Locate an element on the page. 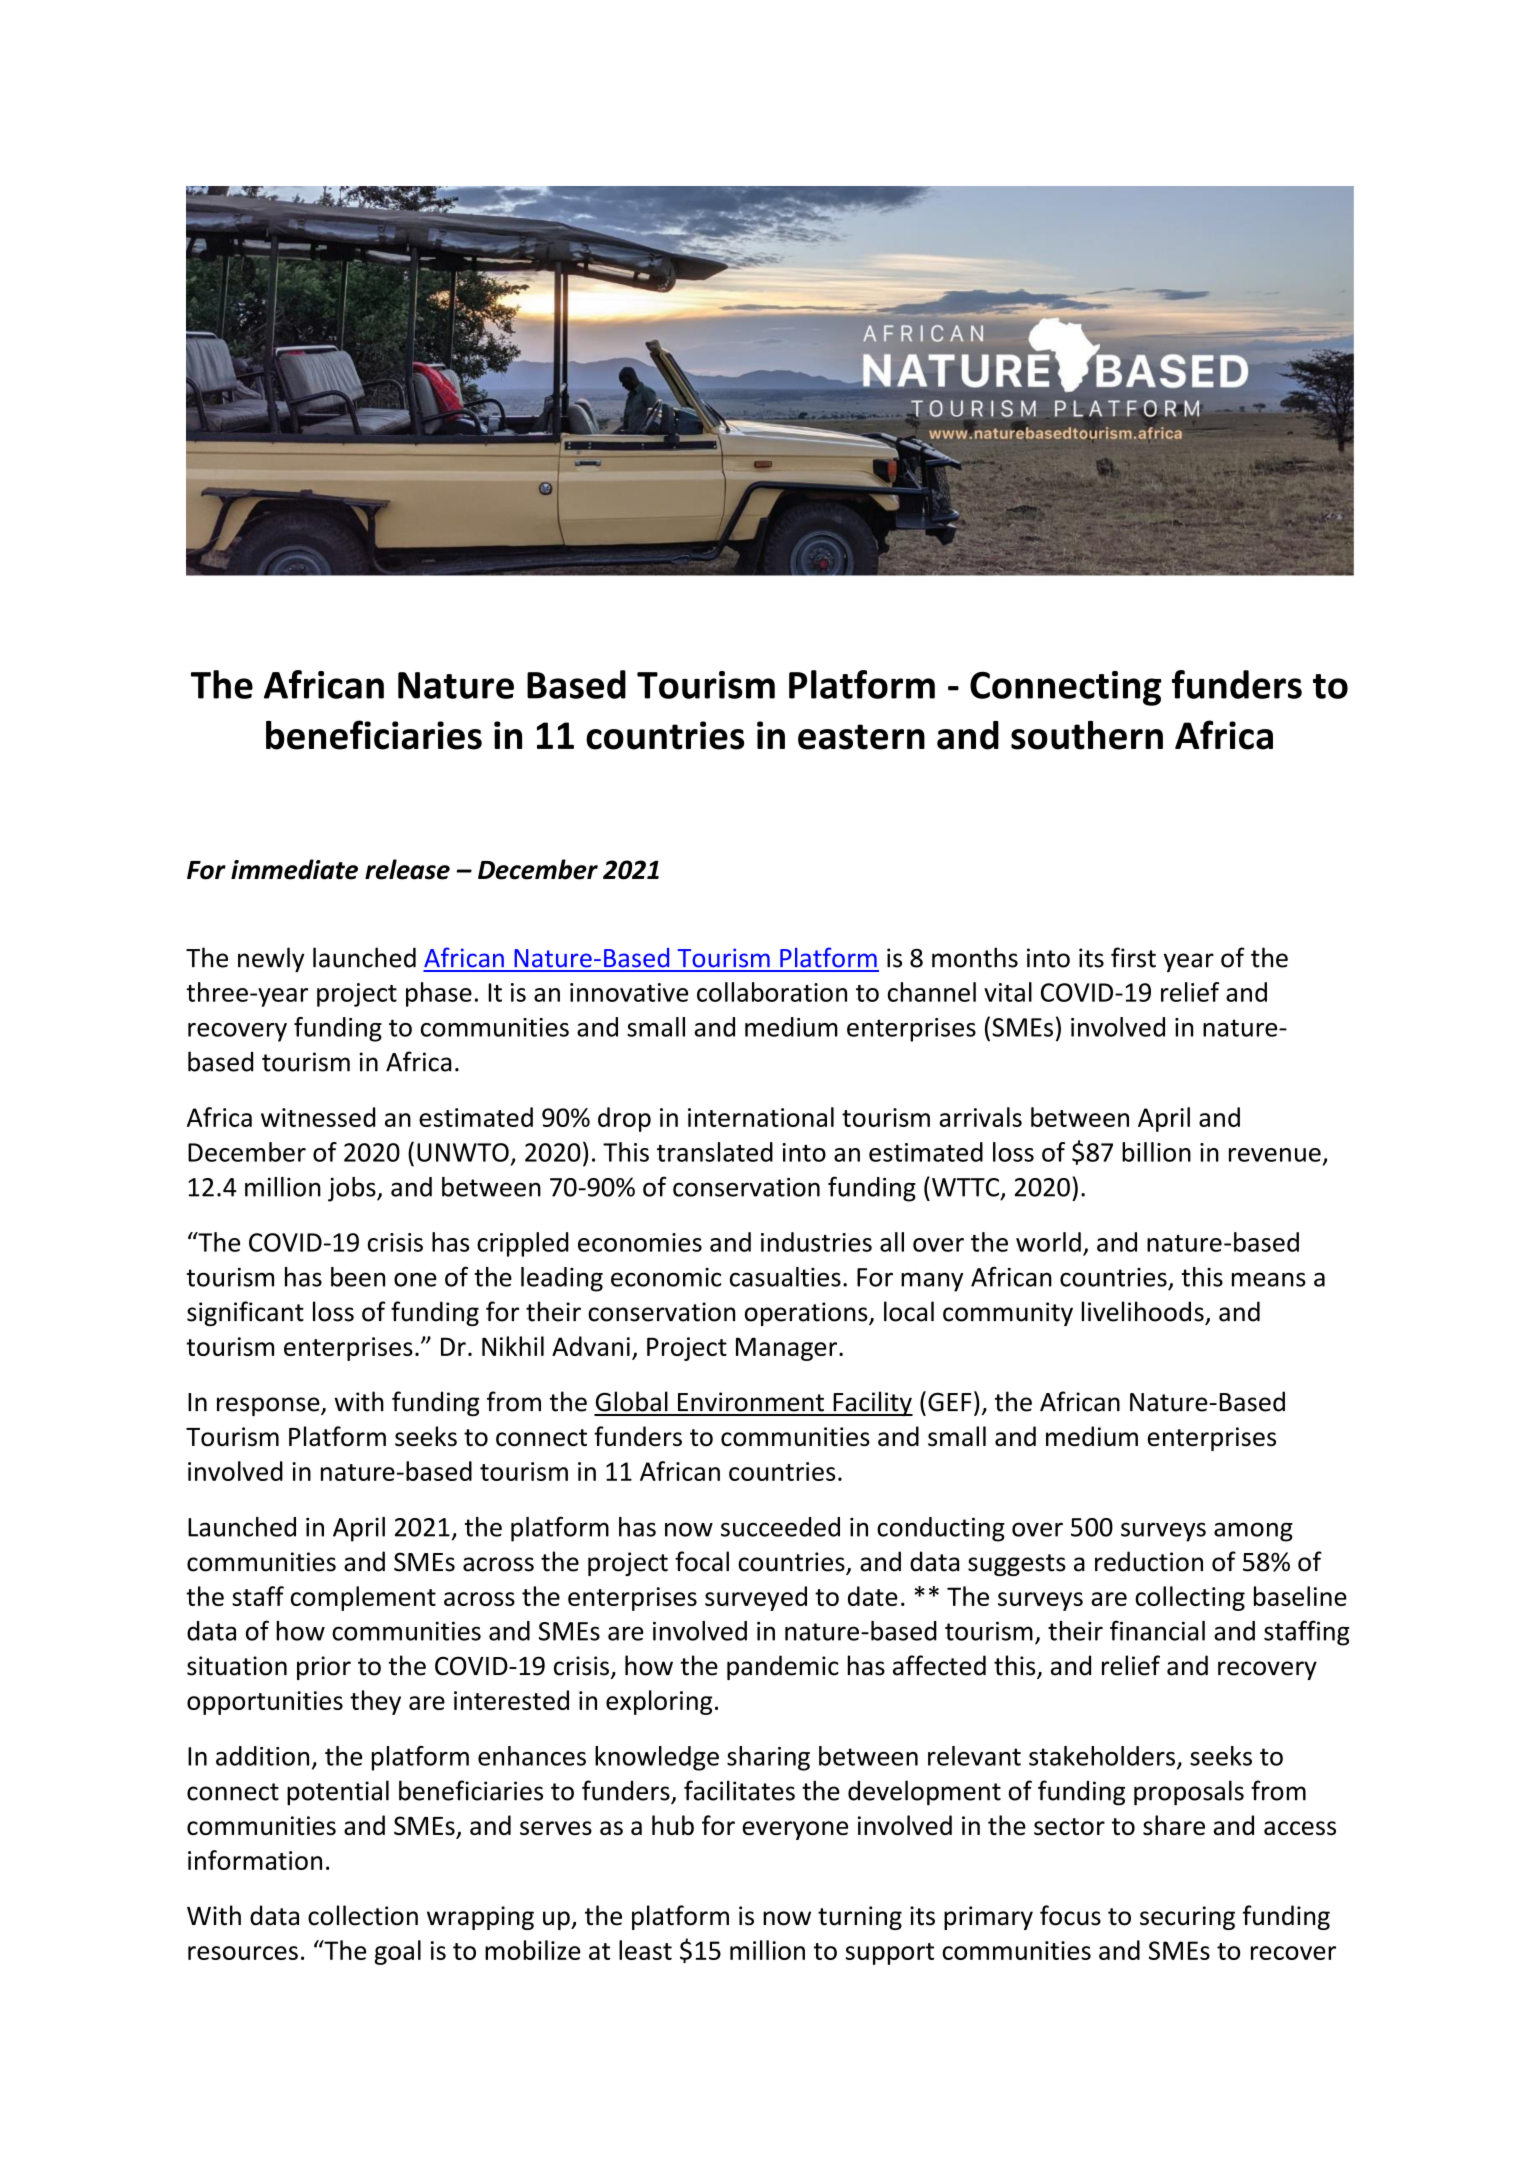 This image has height=2178, width=1540. succeeded is located at coordinates (780, 1527).
